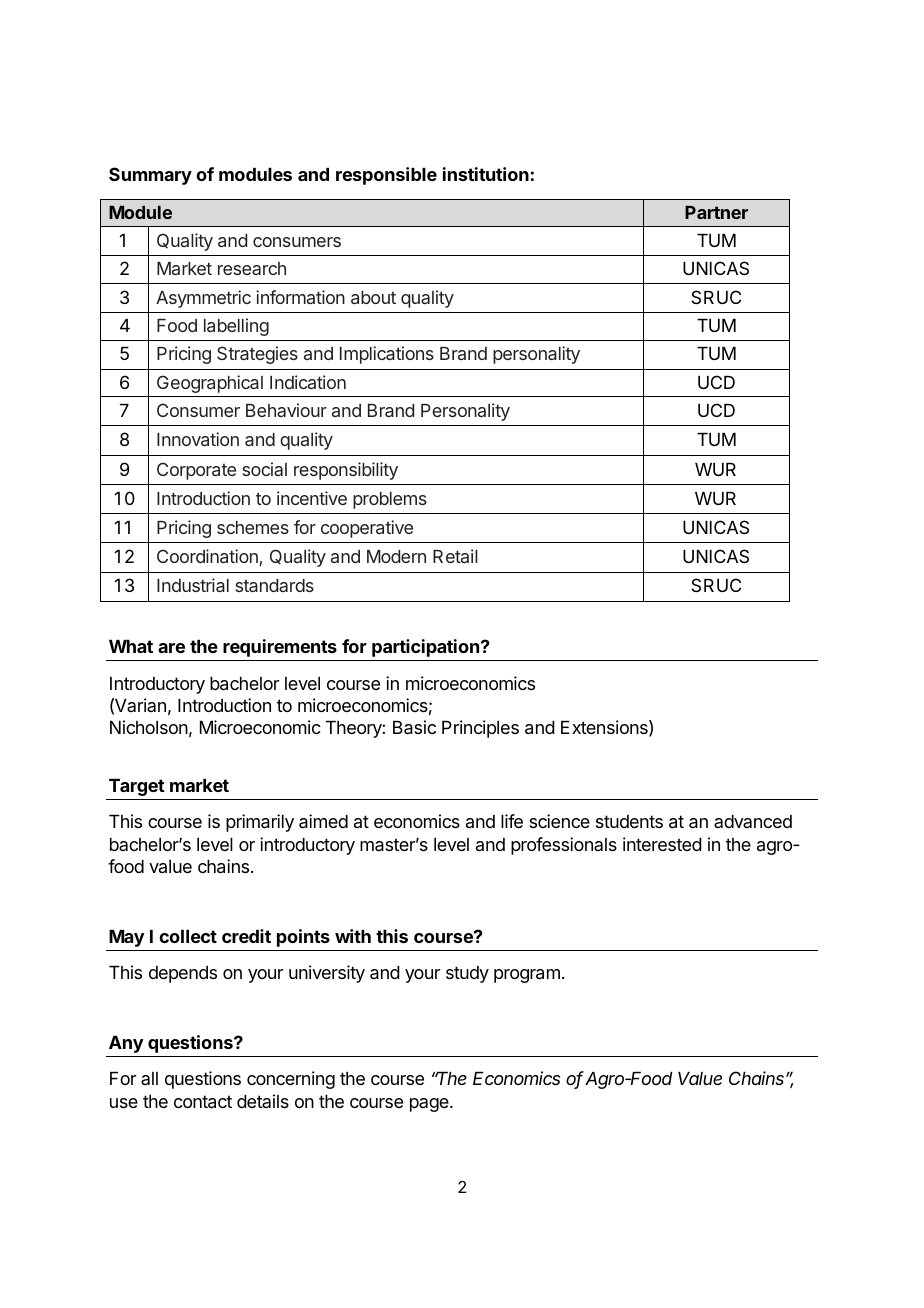  I want to click on Retail, so click(455, 556).
